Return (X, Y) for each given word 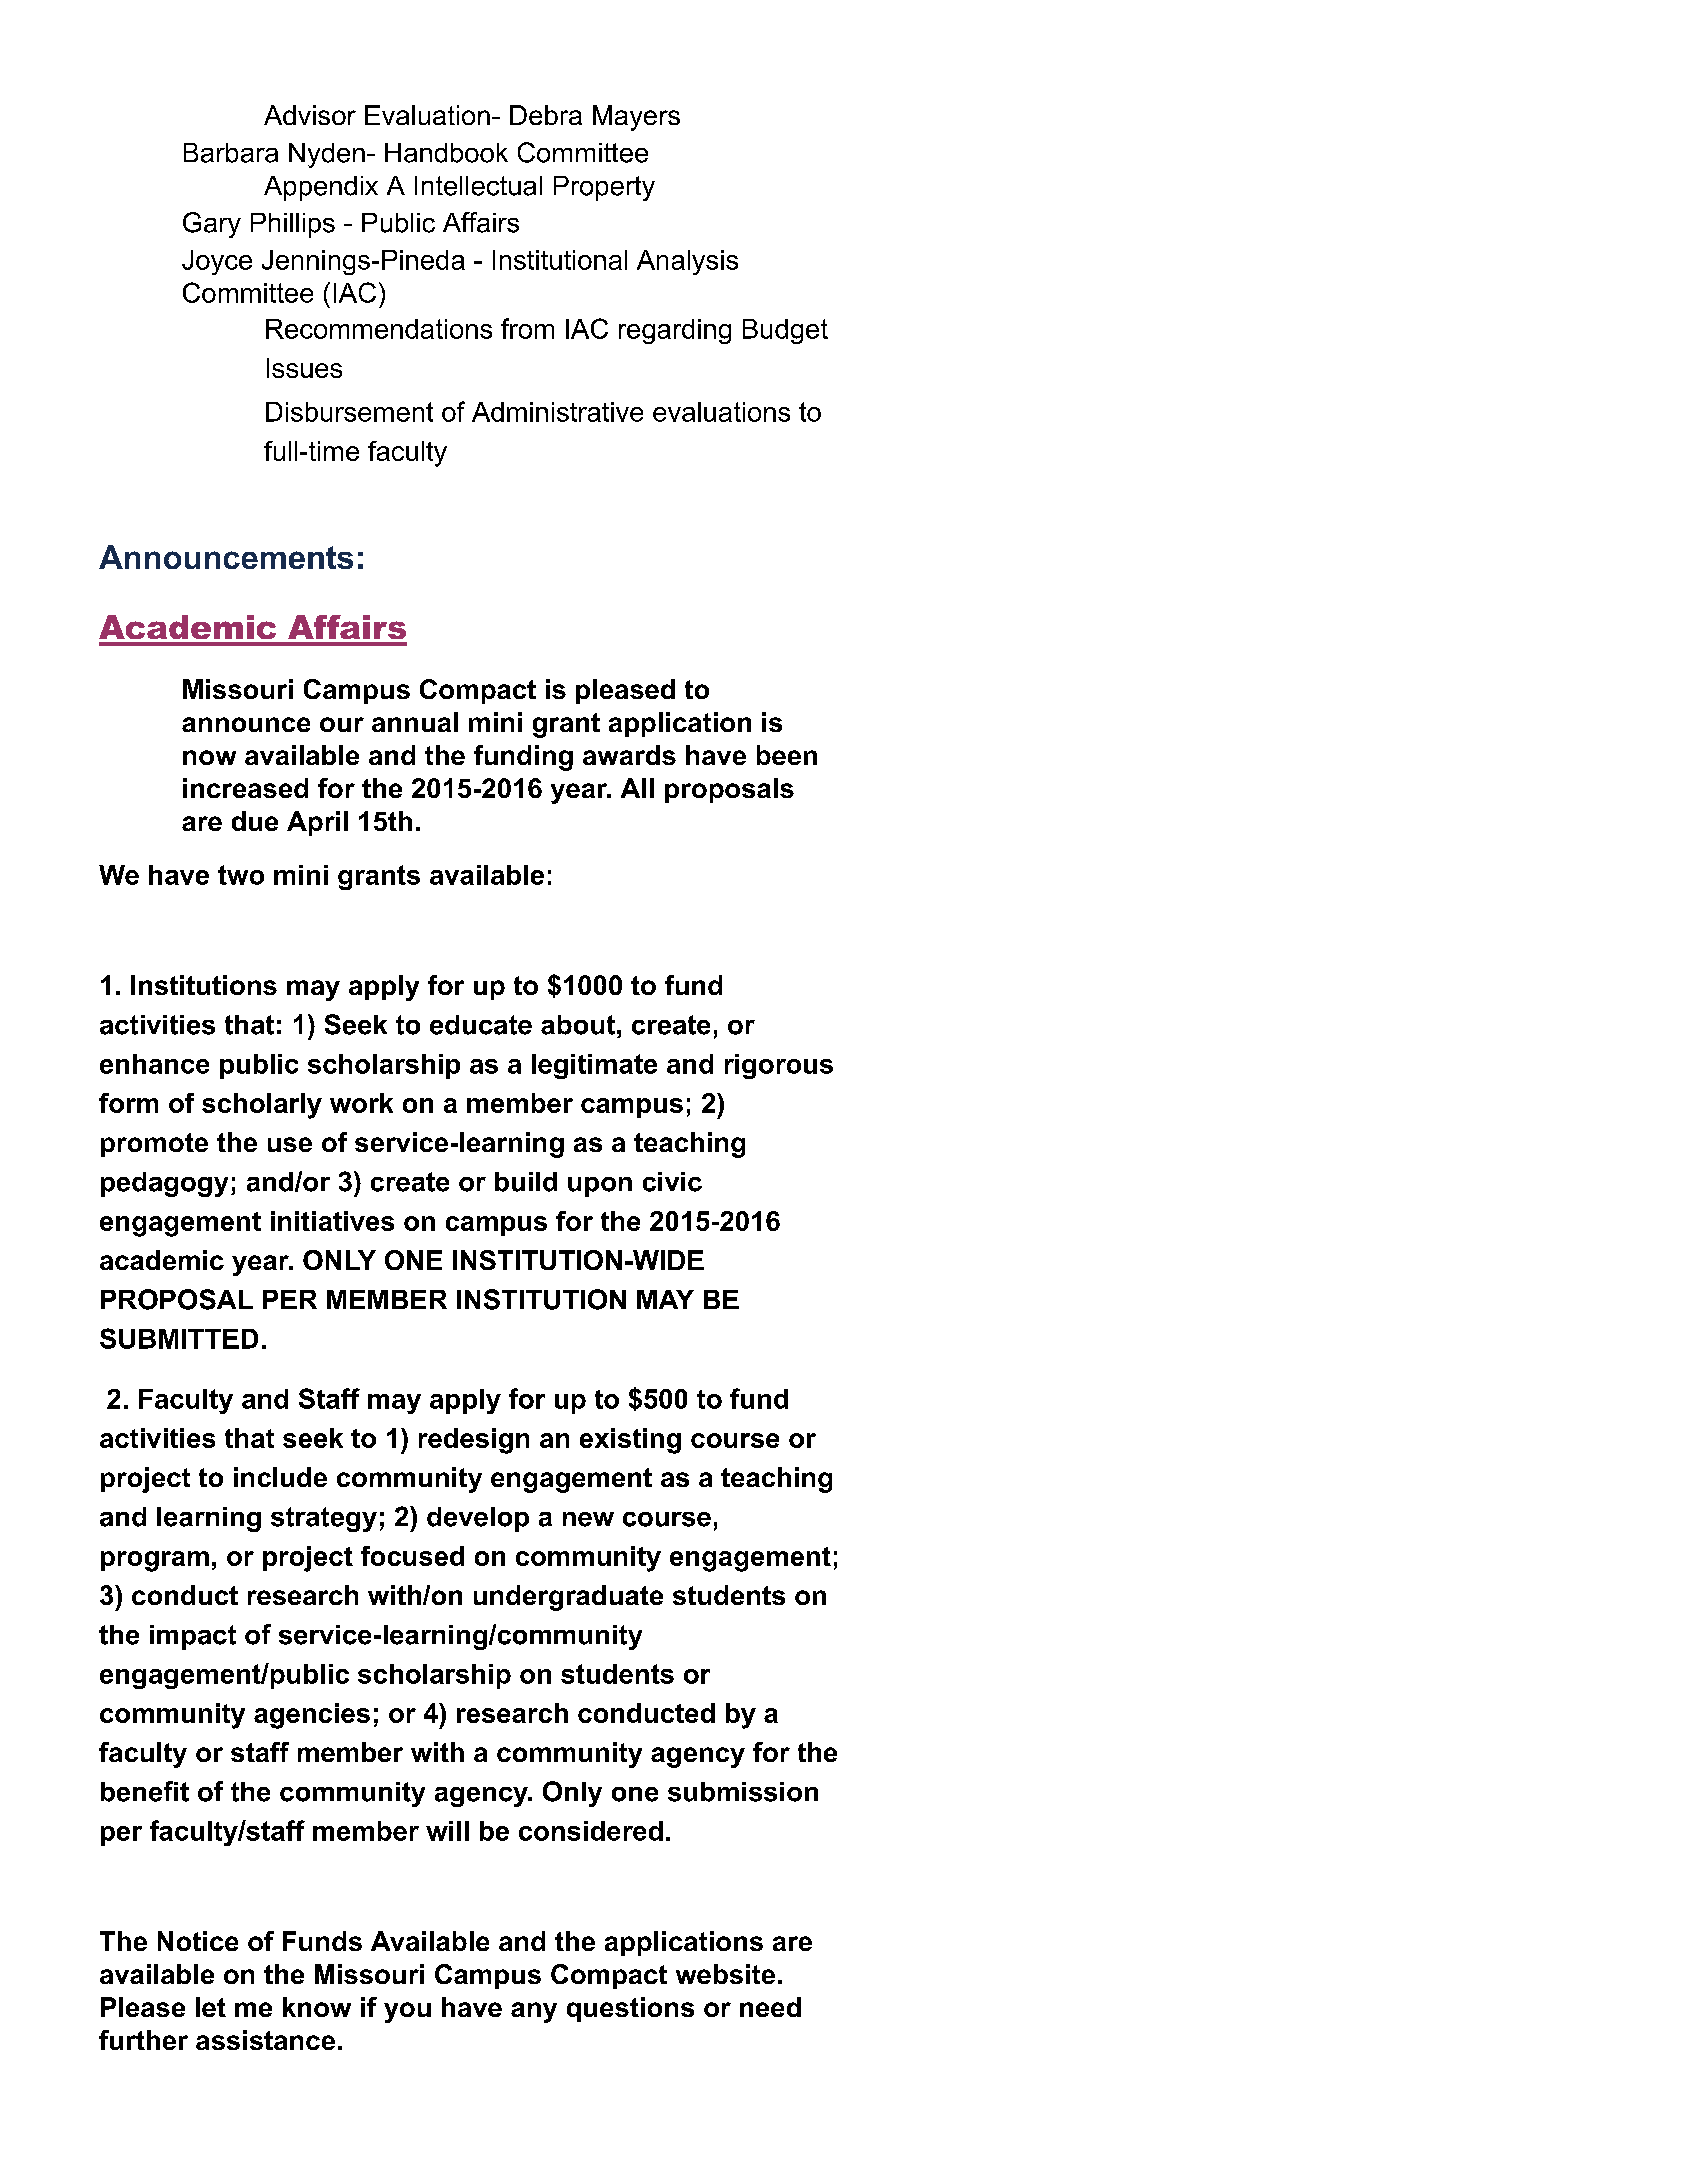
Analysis (687, 262)
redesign (474, 1441)
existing (630, 1441)
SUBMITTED (179, 1338)
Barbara (231, 153)
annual (415, 722)
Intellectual (478, 186)
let (211, 2007)
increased (245, 788)
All (637, 788)
